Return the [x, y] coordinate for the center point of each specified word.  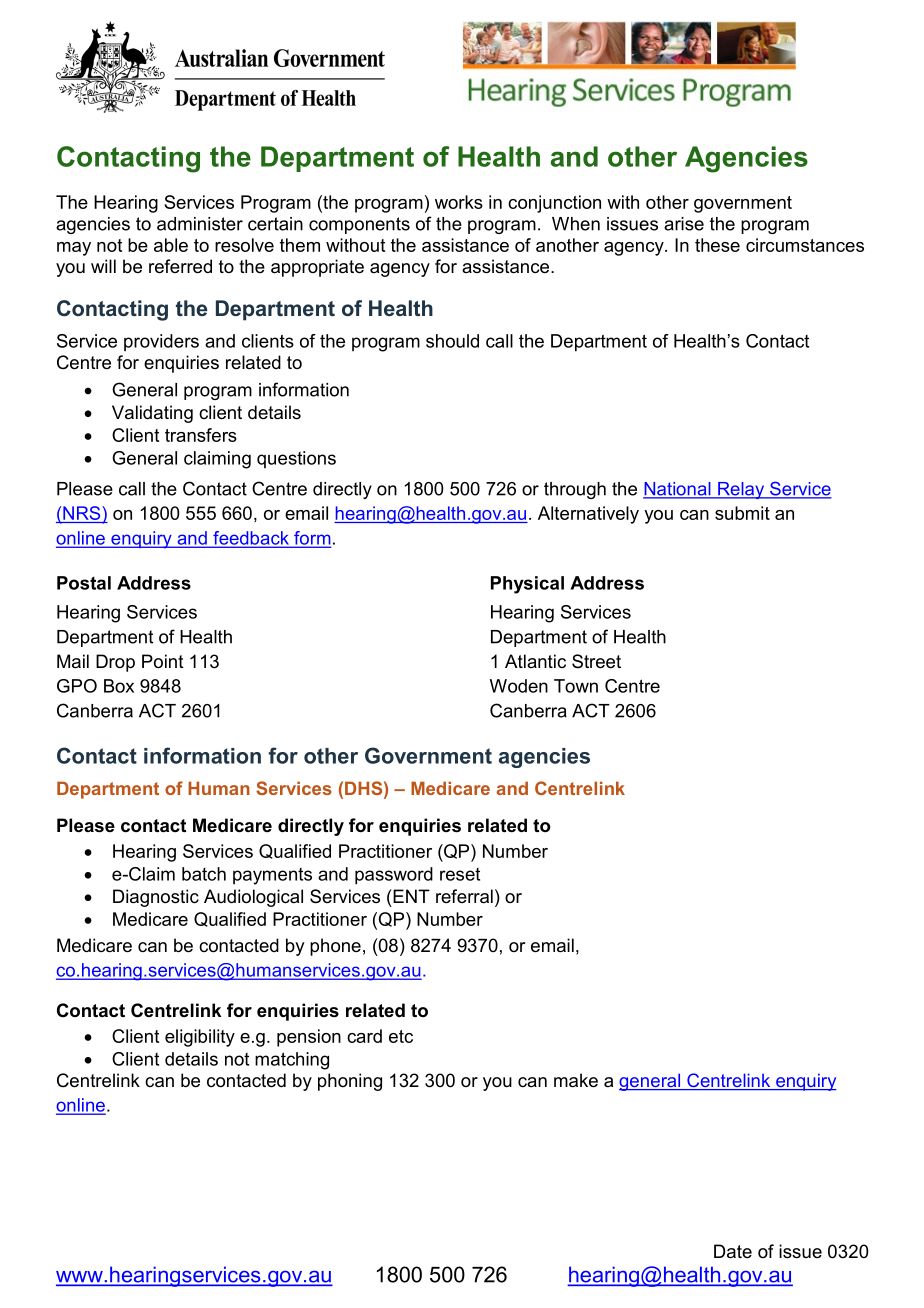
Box [119, 686]
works [459, 202]
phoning [350, 1082]
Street [596, 661]
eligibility [200, 1038]
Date [733, 1251]
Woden [519, 686]
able [171, 245]
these [717, 245]
